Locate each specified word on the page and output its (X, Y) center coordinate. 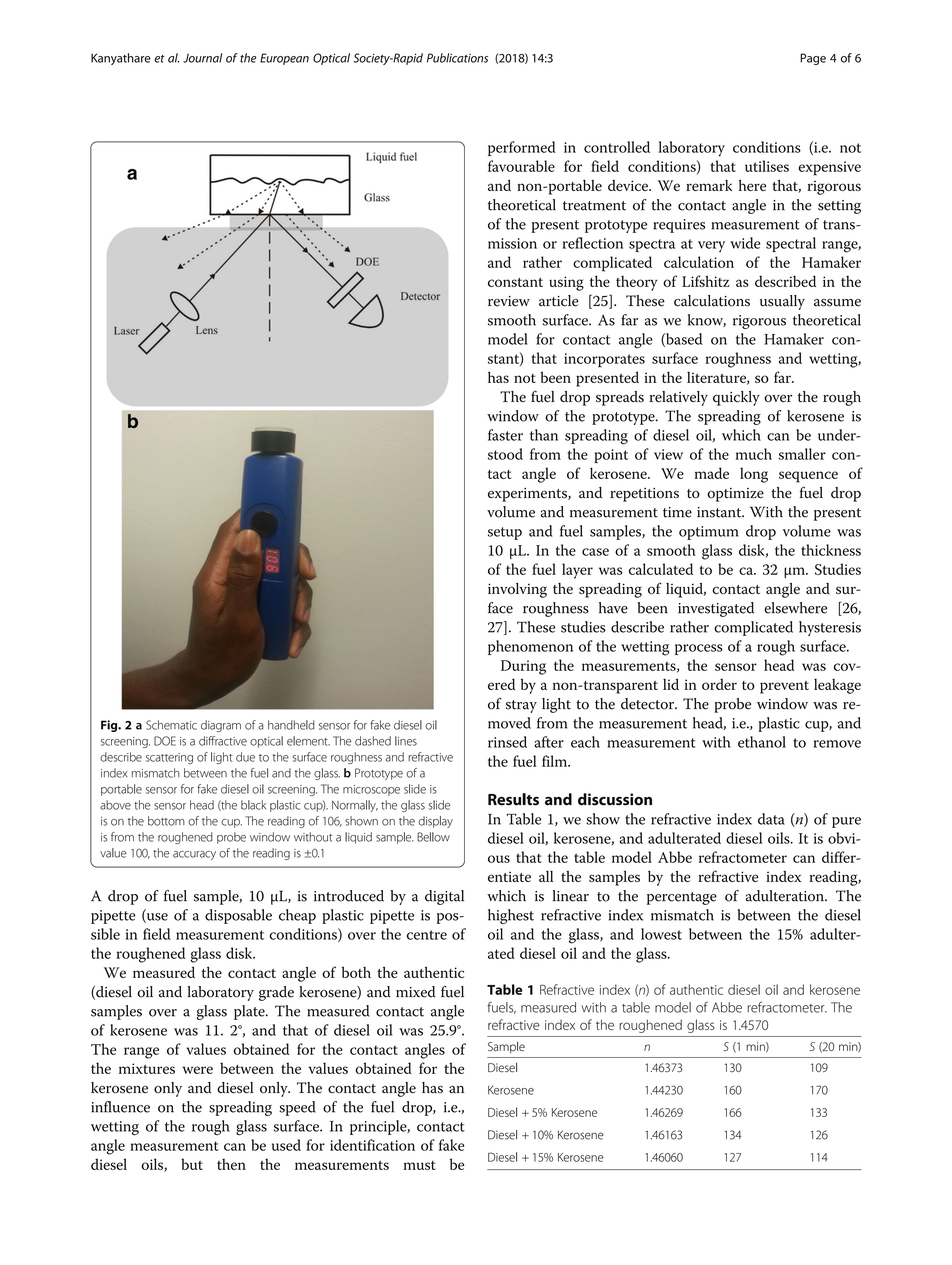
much (754, 454)
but (192, 1164)
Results (513, 799)
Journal (203, 58)
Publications (457, 58)
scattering (169, 758)
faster (505, 435)
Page (813, 59)
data (771, 819)
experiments (528, 495)
